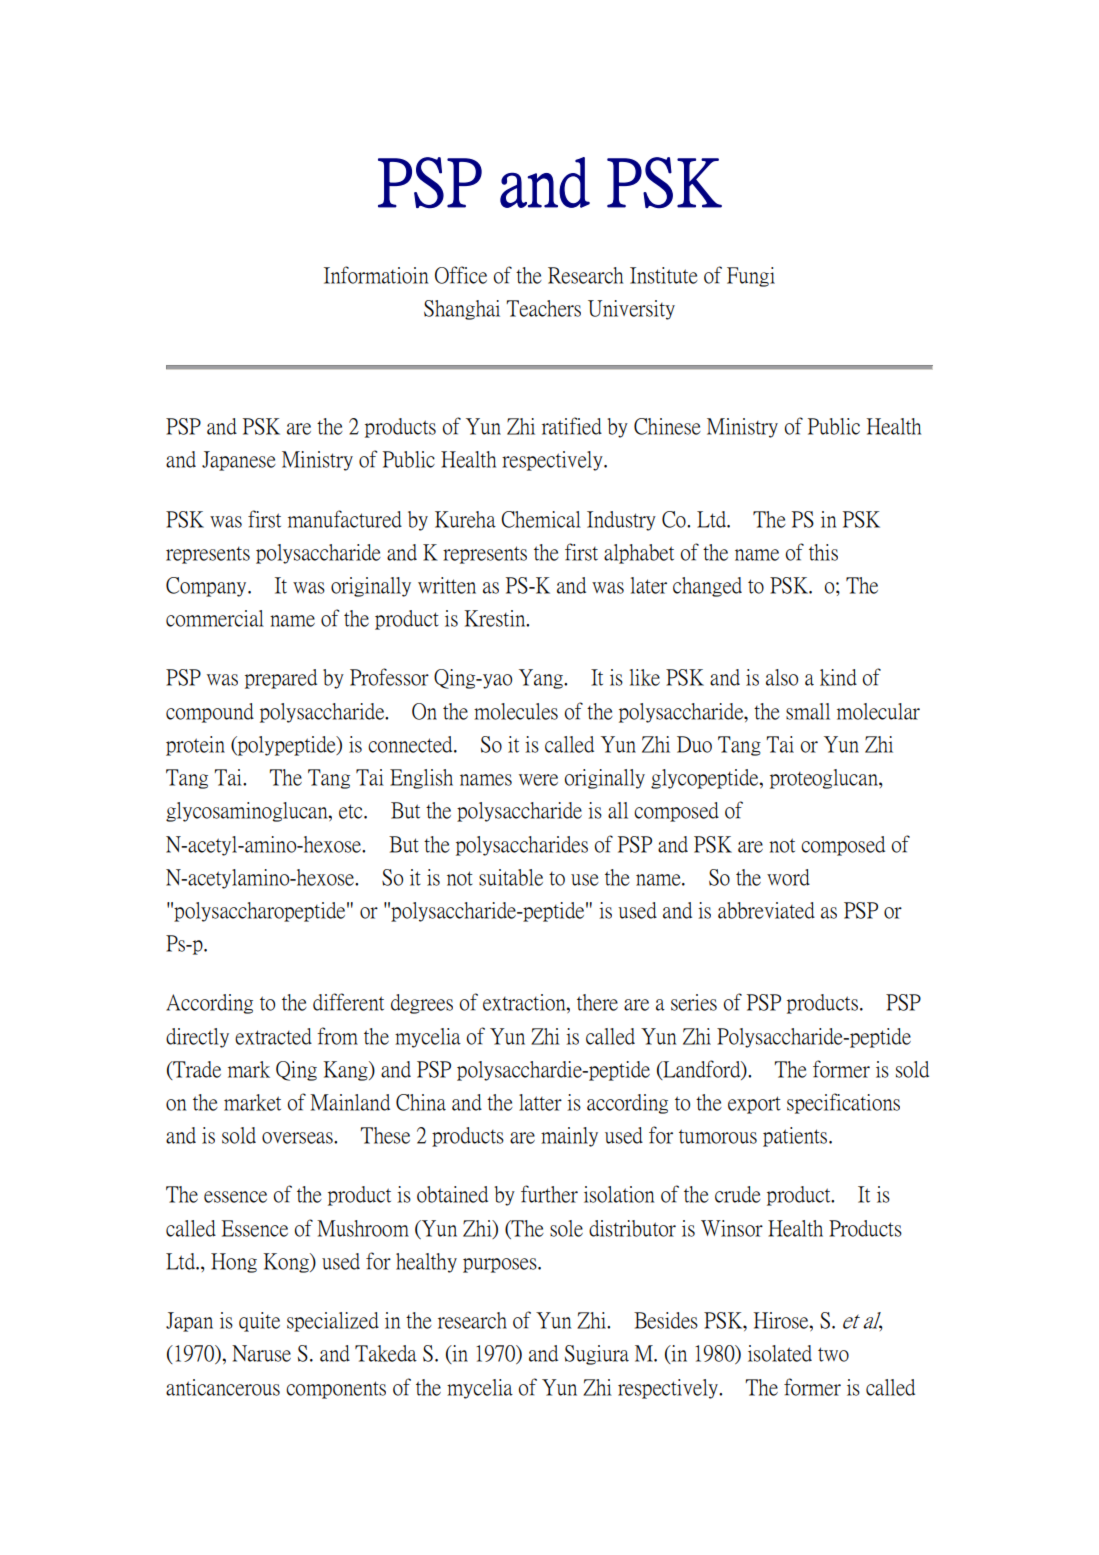  Describe the element at coordinates (540, 1102) in the image. I see `latter` at that location.
